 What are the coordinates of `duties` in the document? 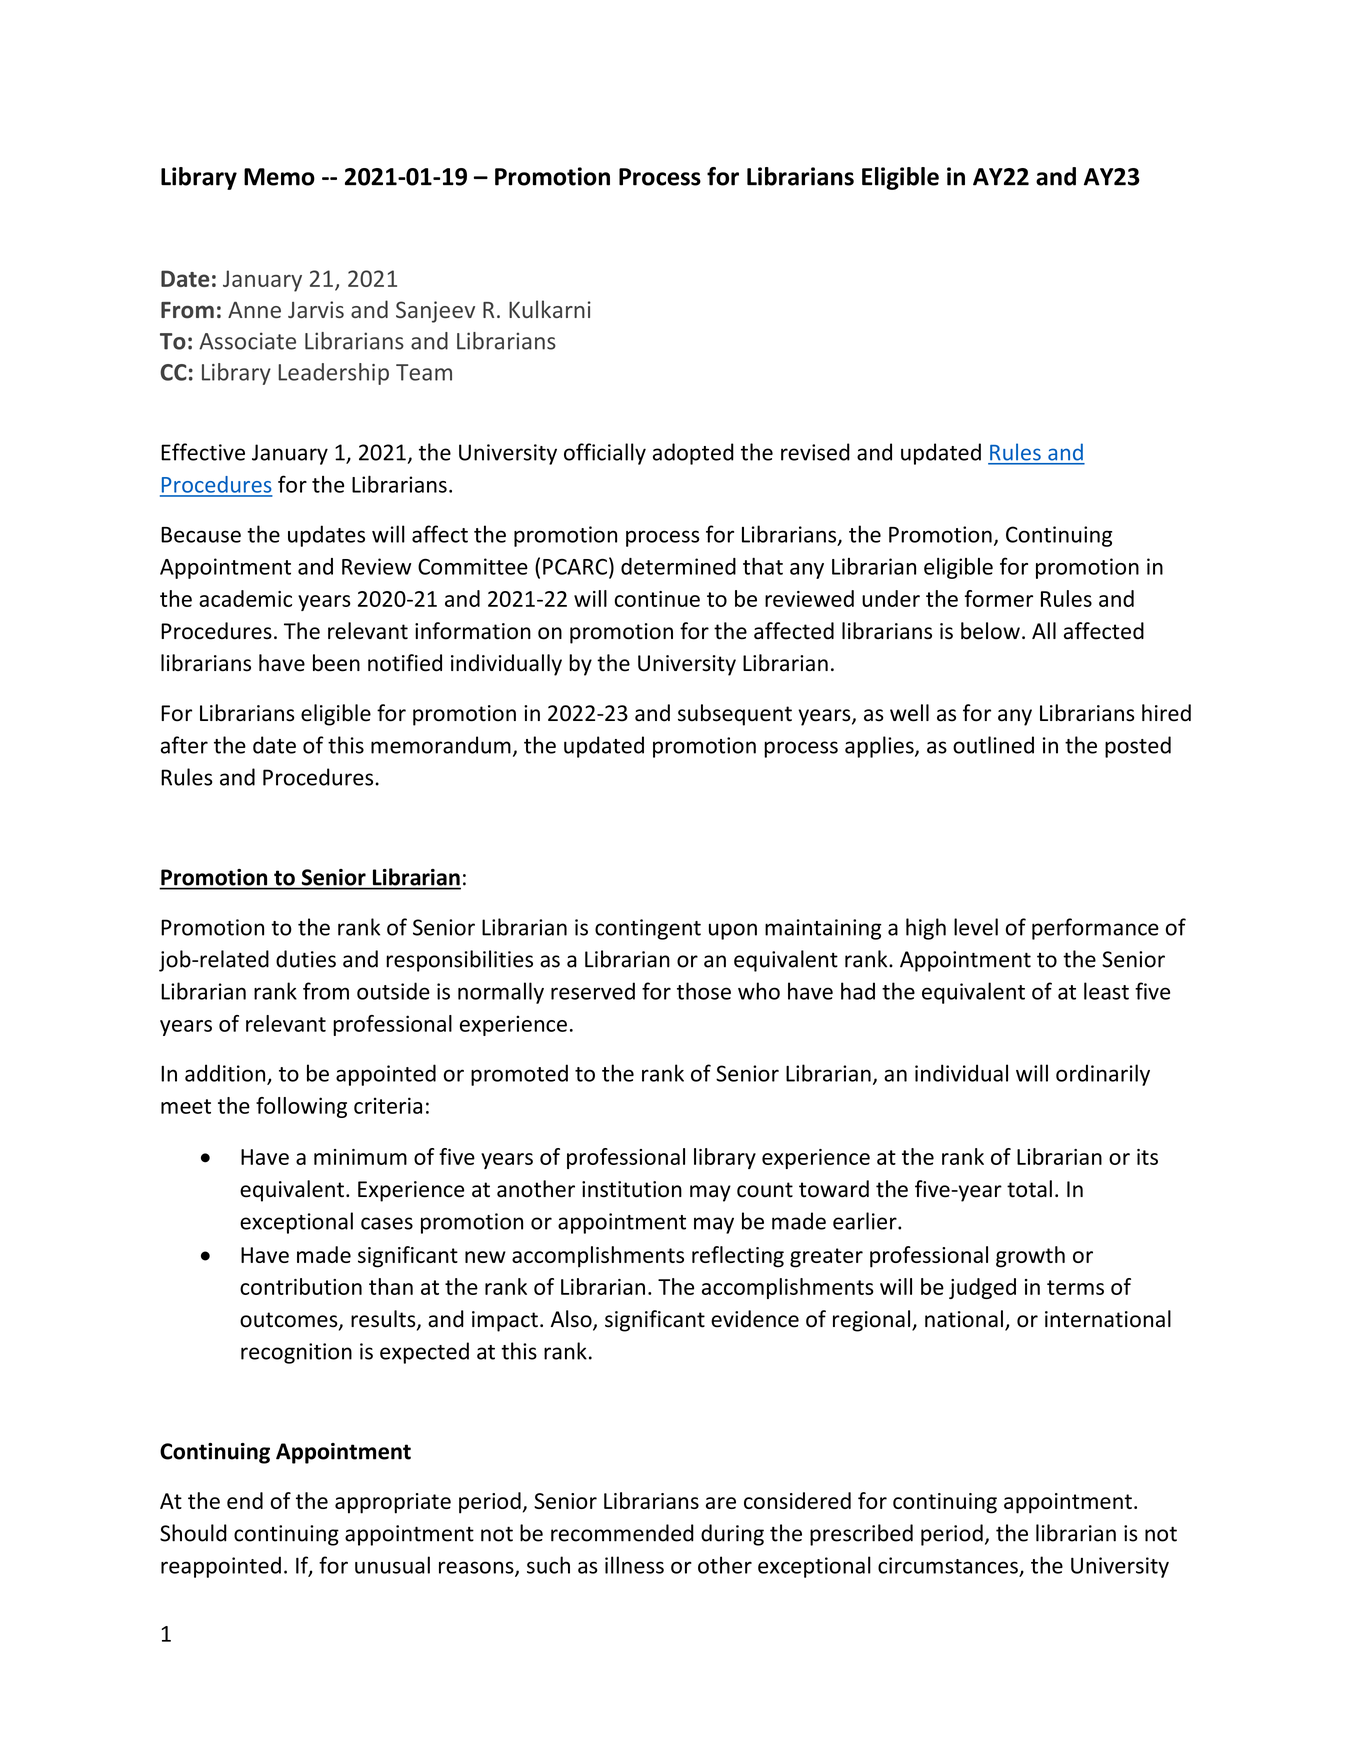 It's located at (306, 959).
